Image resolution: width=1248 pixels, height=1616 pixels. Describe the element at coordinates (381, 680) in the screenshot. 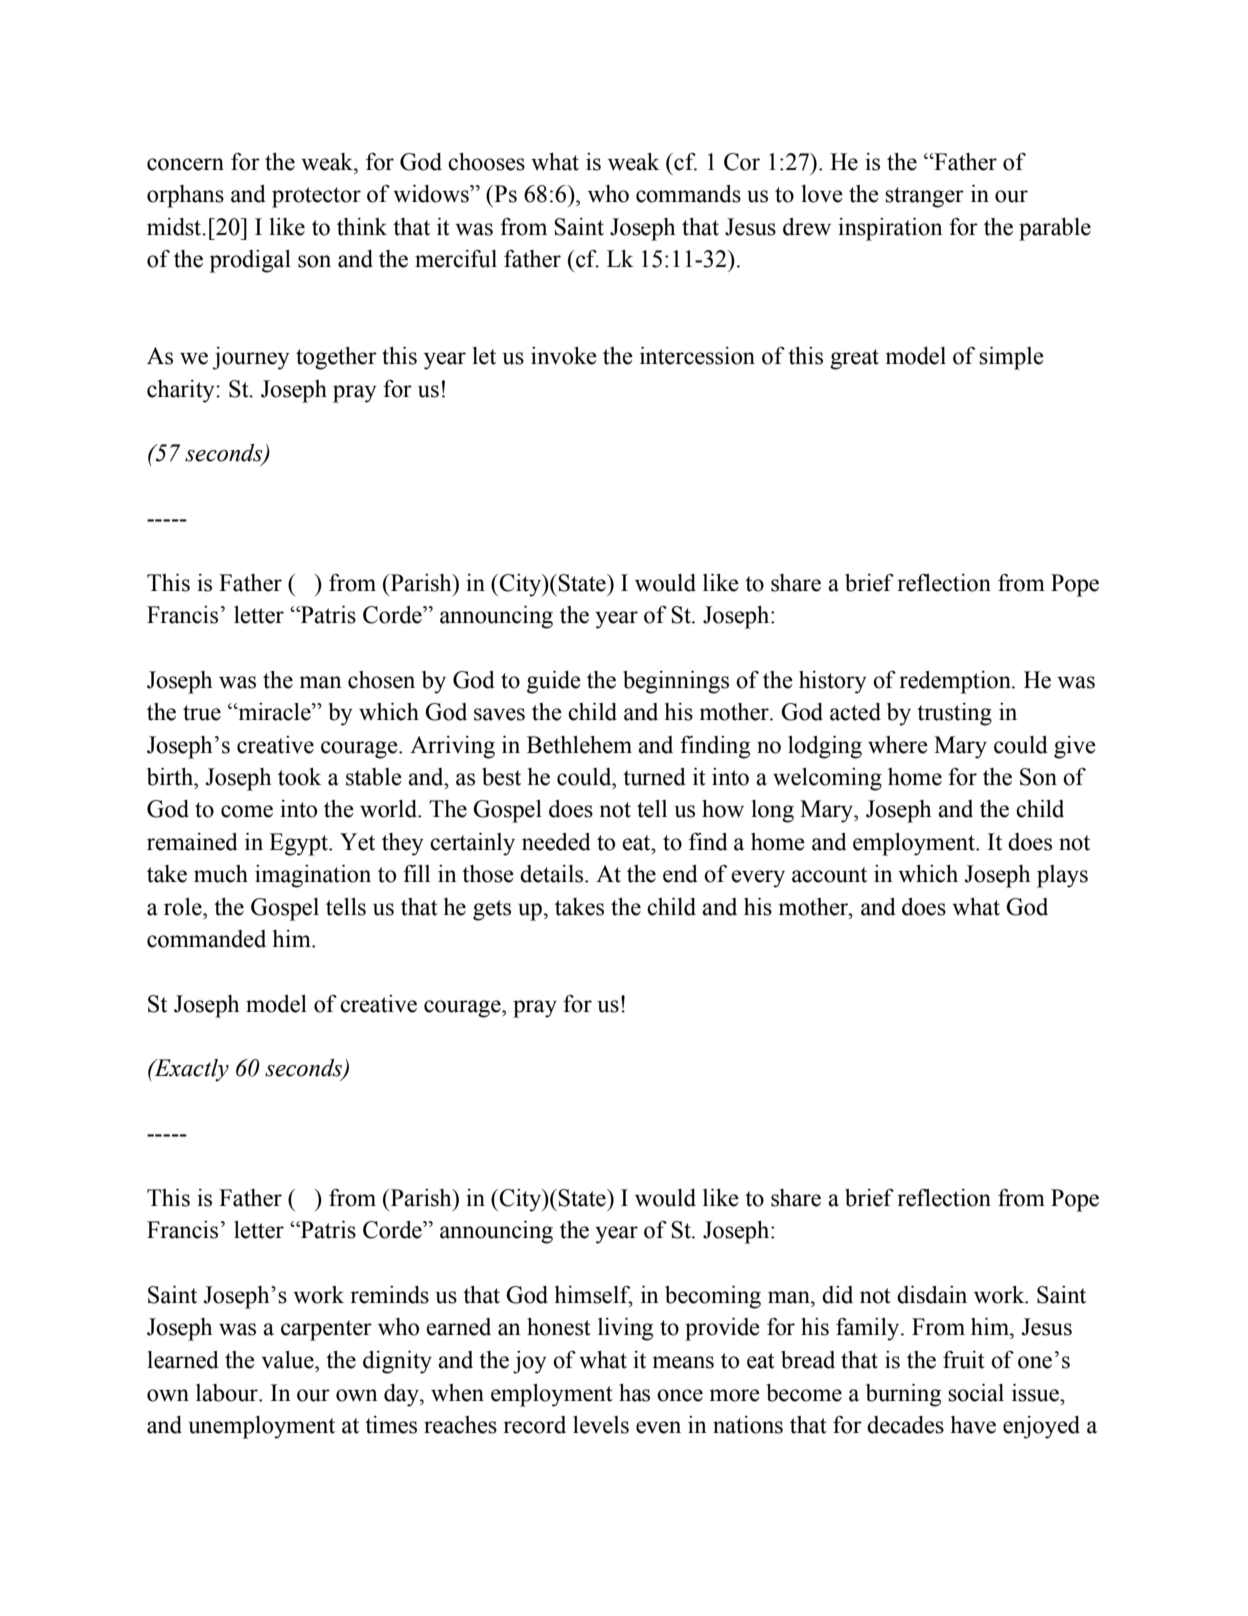

I see `chosen` at that location.
